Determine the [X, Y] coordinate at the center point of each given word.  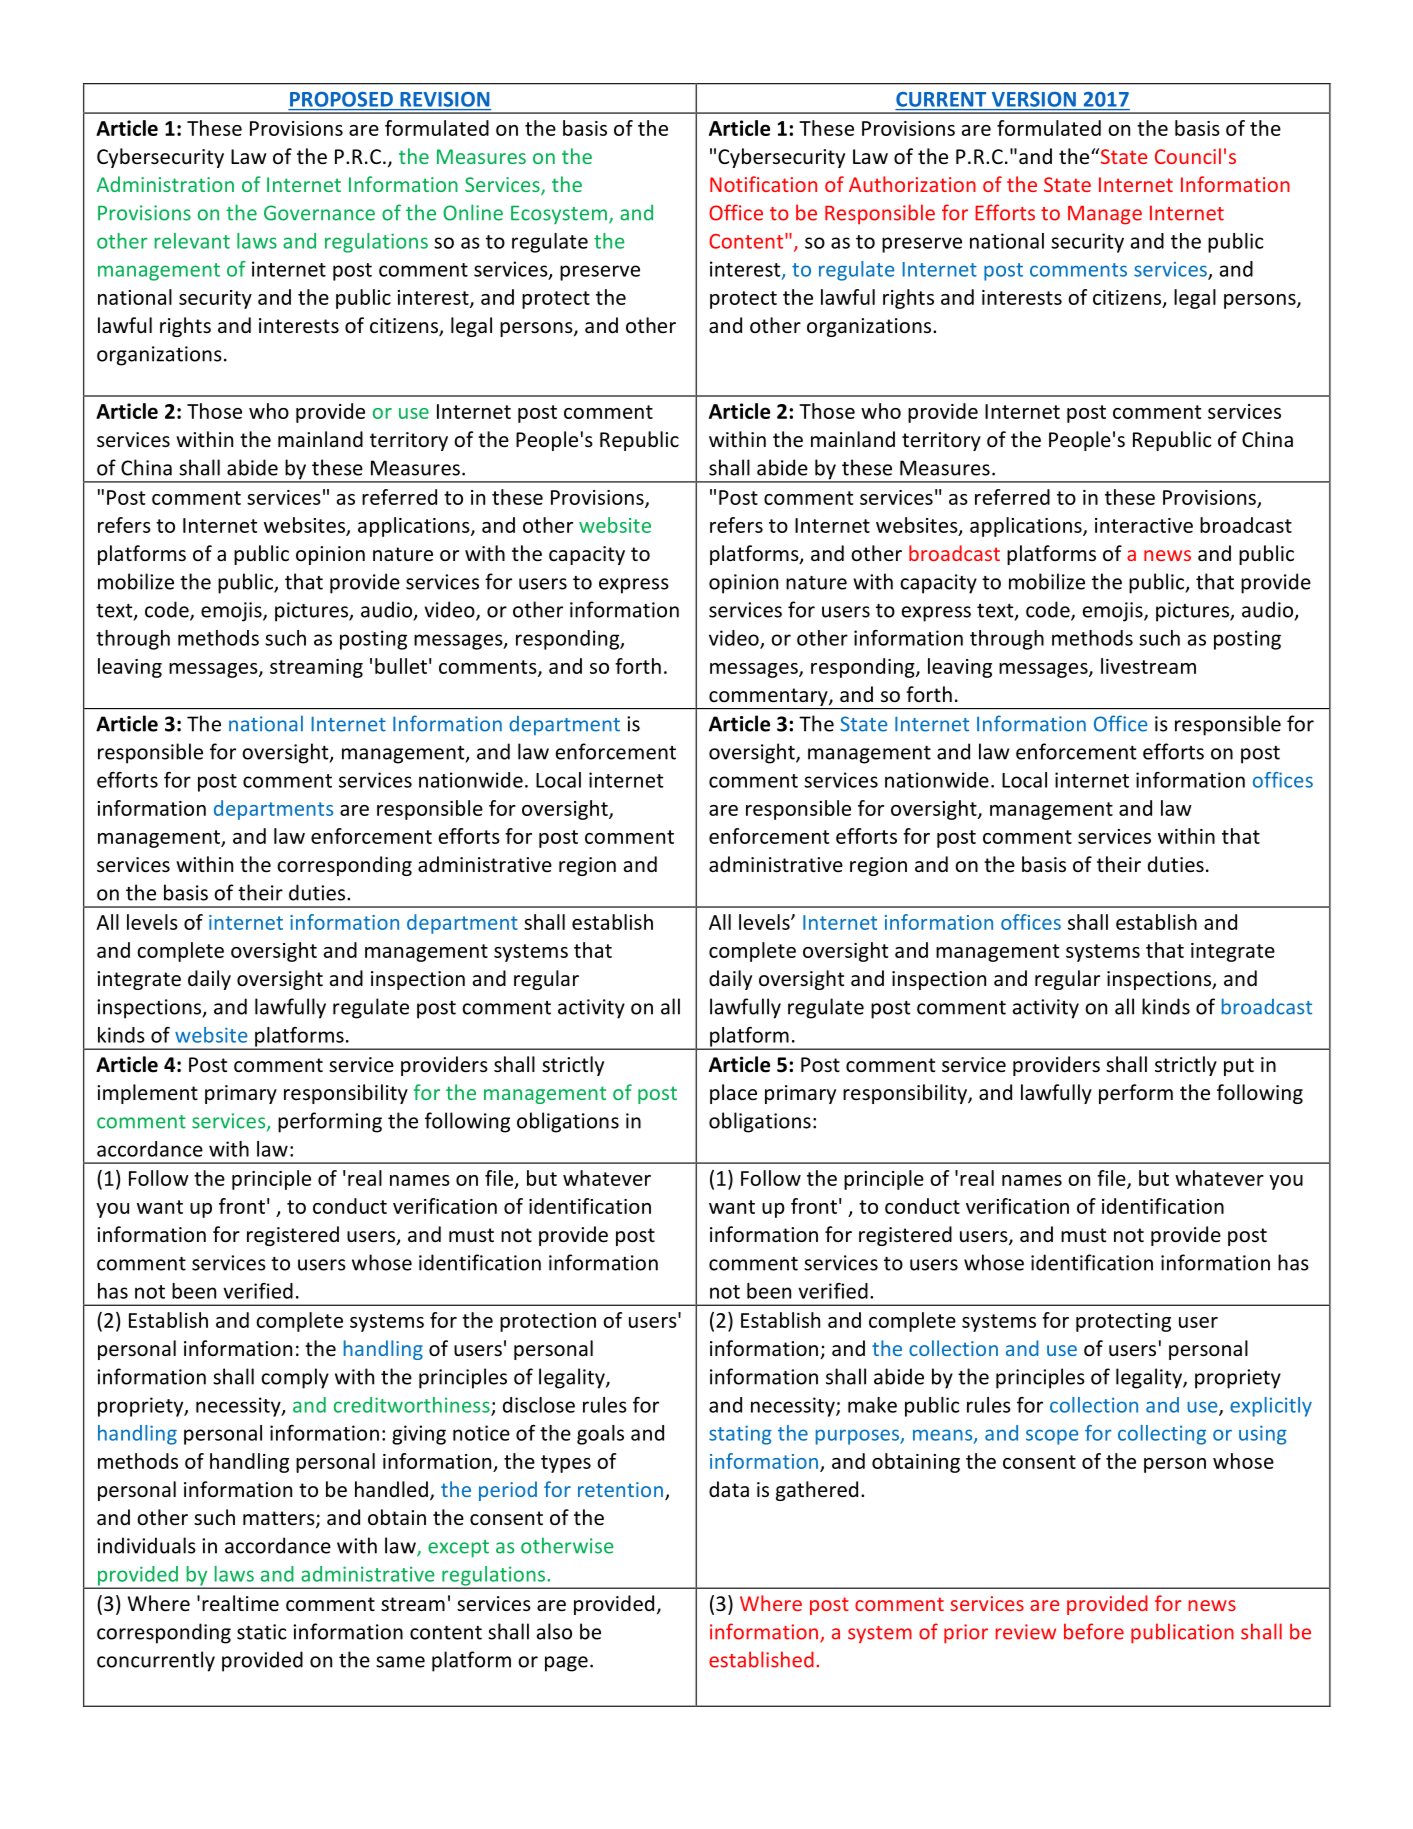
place [733, 1094]
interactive [1144, 525]
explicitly [1271, 1407]
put [1239, 1067]
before [1094, 1631]
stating [740, 1435]
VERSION [1034, 99]
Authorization [912, 184]
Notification [763, 184]
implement [147, 1094]
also [554, 1631]
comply [295, 1378]
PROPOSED [341, 99]
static [262, 1632]
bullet [401, 666]
